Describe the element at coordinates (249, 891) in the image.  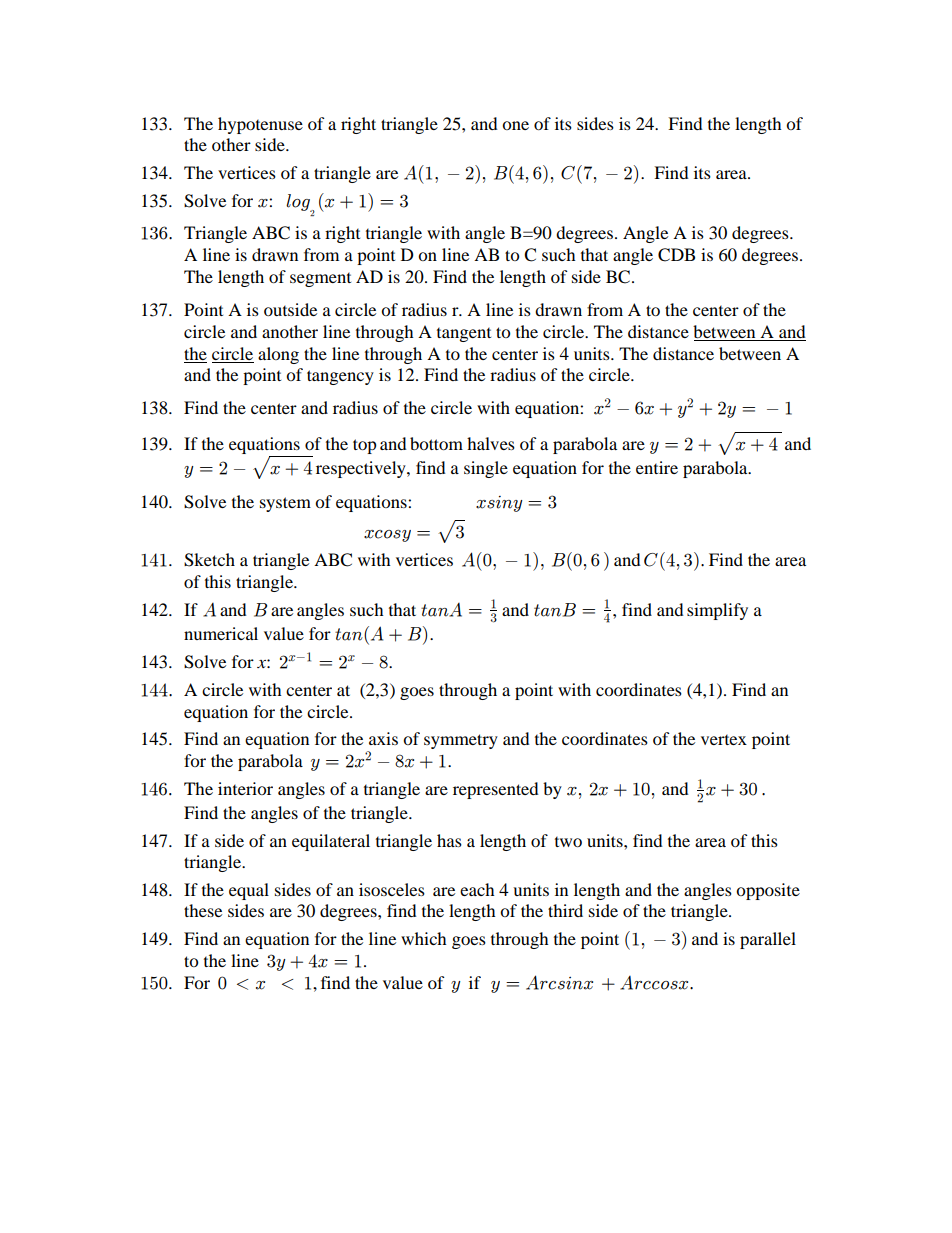
I see `equal` at that location.
